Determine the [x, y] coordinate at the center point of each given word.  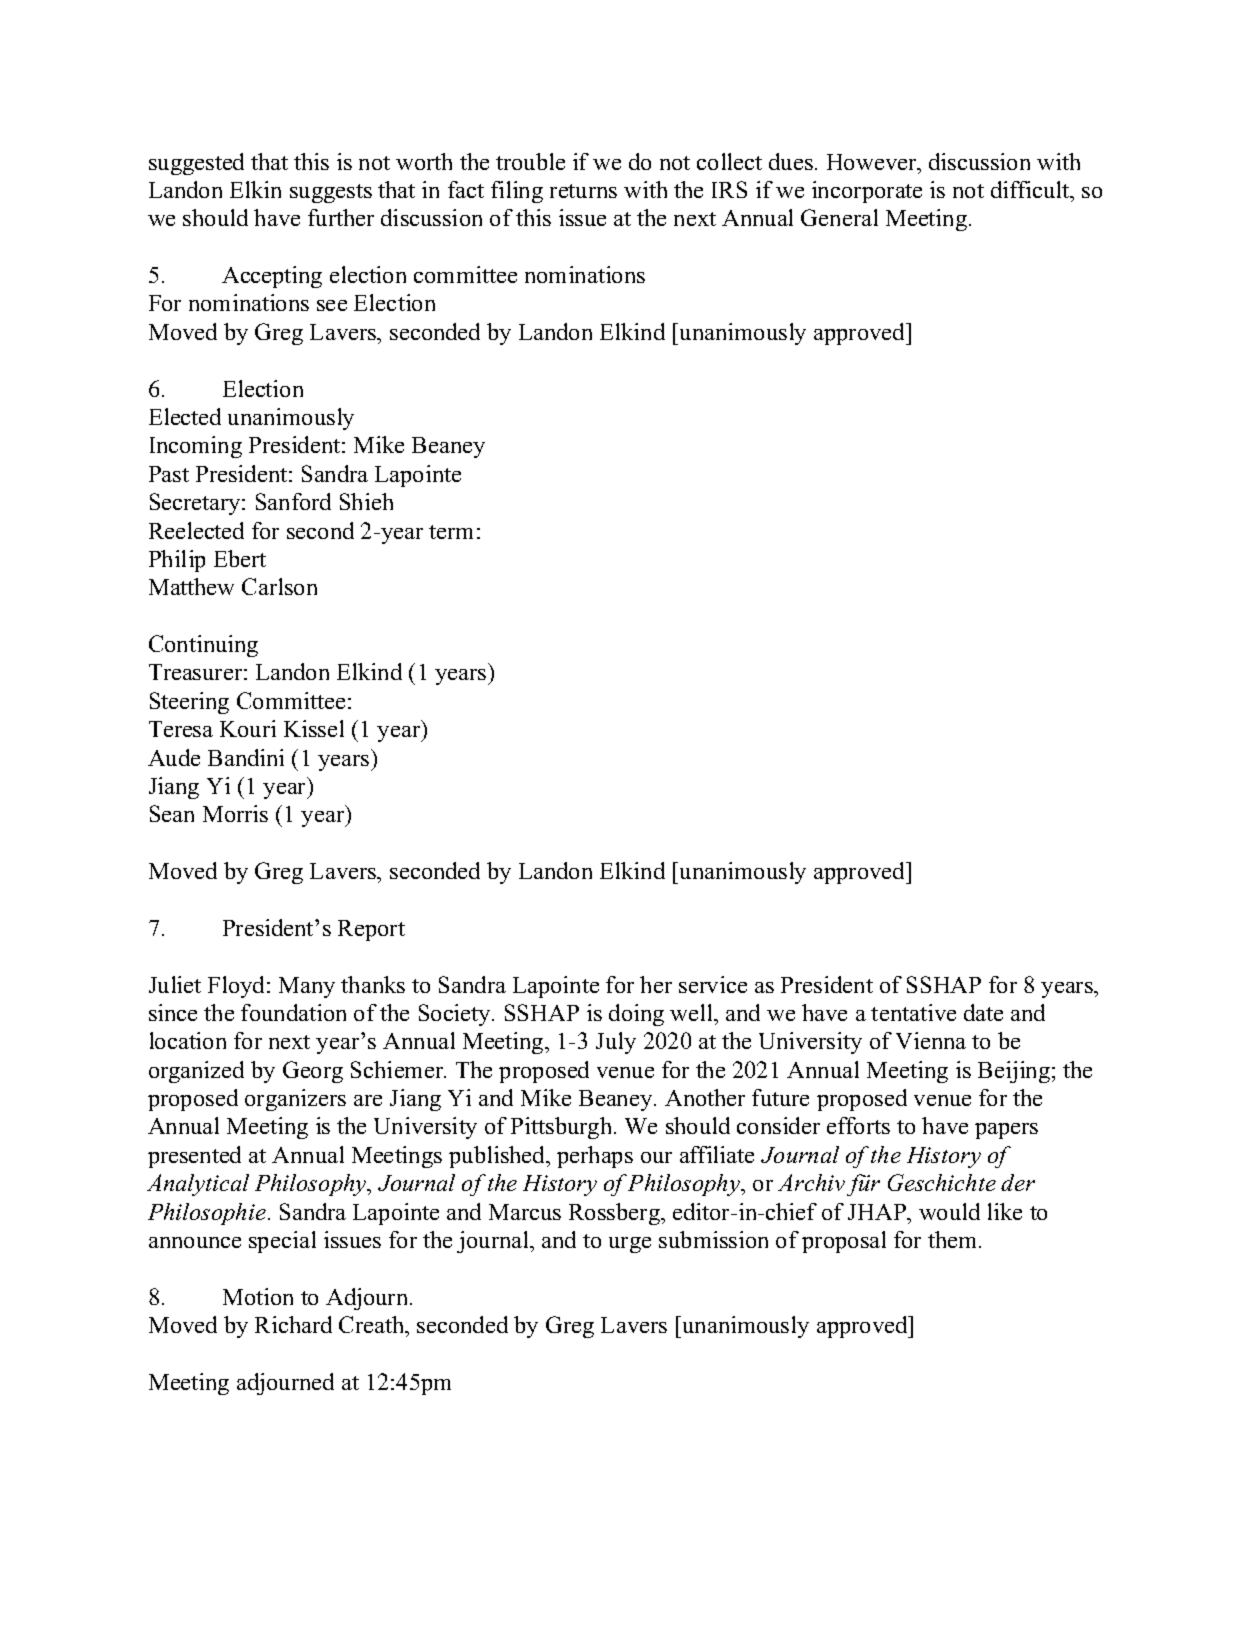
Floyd [238, 987]
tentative [913, 1012]
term [451, 532]
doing [636, 1015]
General [839, 217]
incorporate [867, 192]
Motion [258, 1296]
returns [583, 191]
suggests [331, 193]
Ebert [240, 558]
